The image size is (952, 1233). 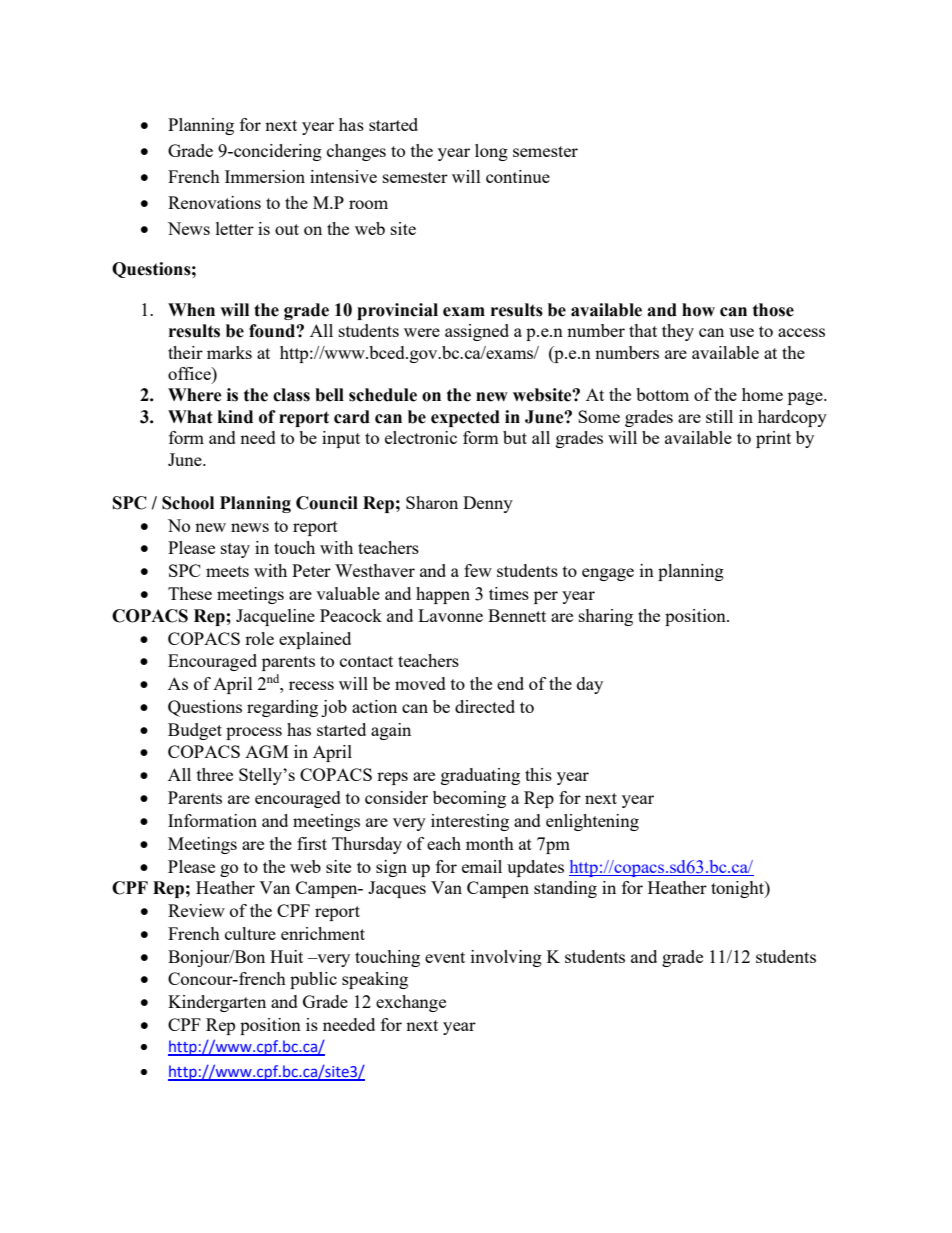 What do you see at coordinates (698, 310) in the screenshot?
I see `how` at bounding box center [698, 310].
